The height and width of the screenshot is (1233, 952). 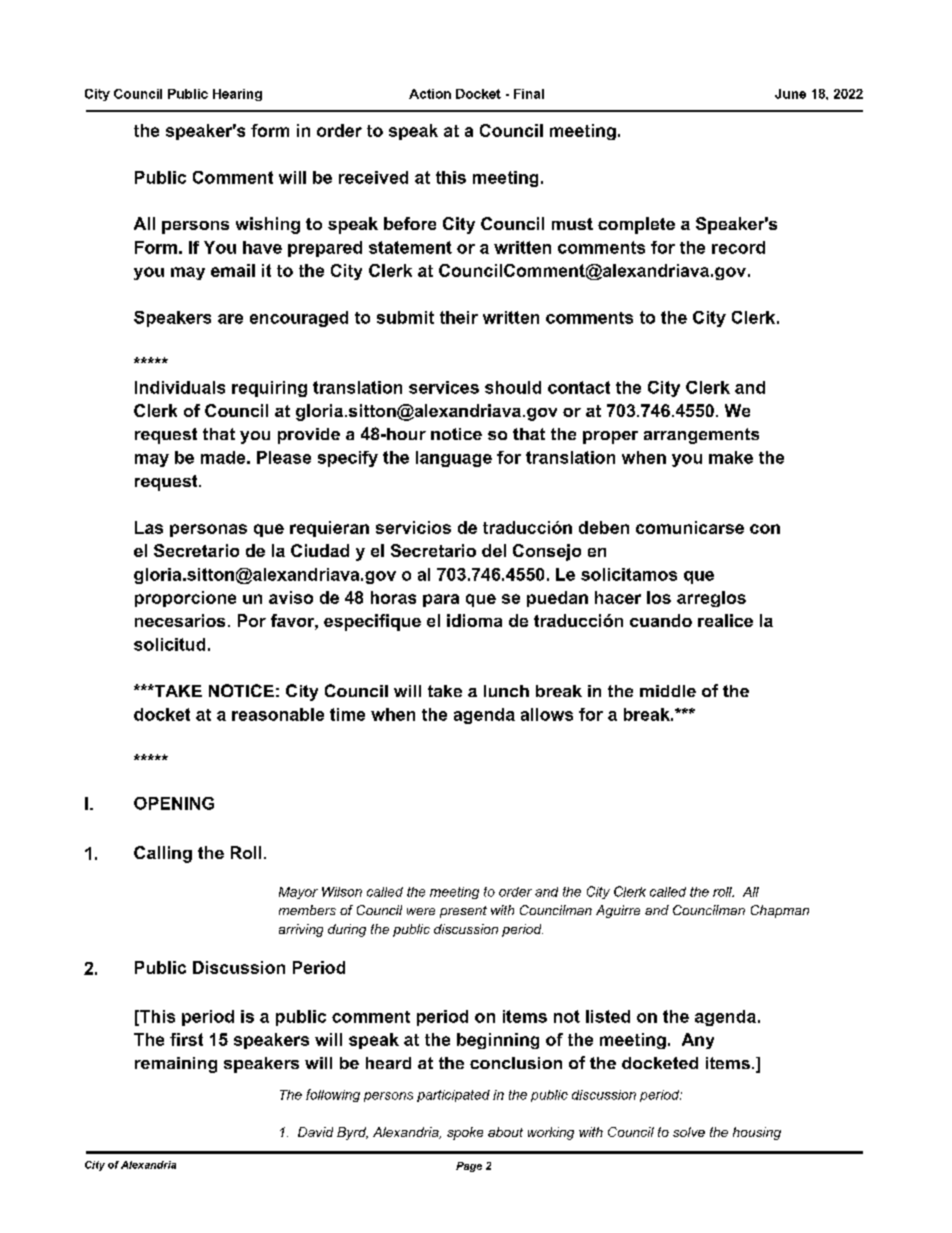 I want to click on Hearing, so click(x=237, y=95).
